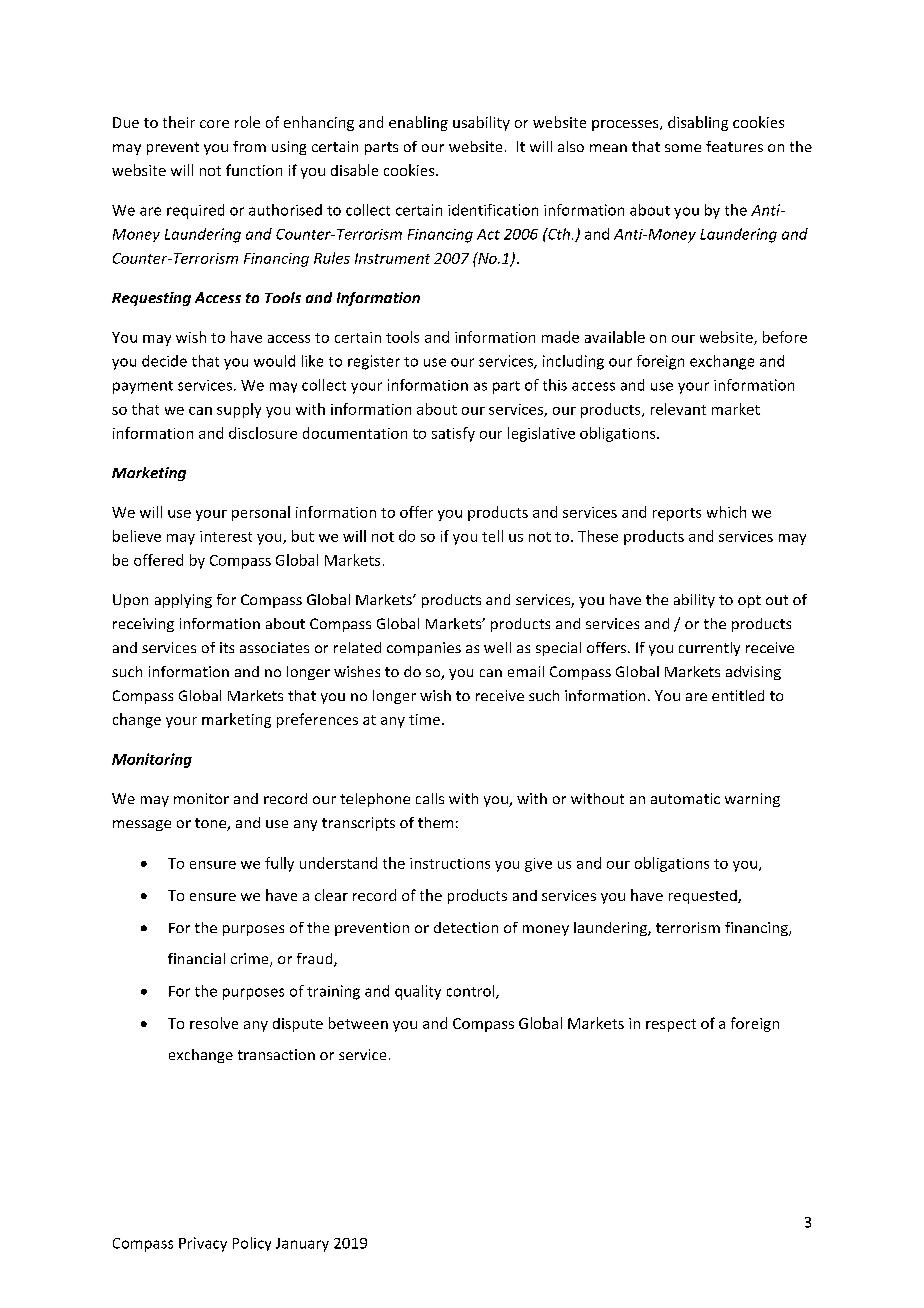  Describe the element at coordinates (704, 897) in the screenshot. I see `requested` at that location.
